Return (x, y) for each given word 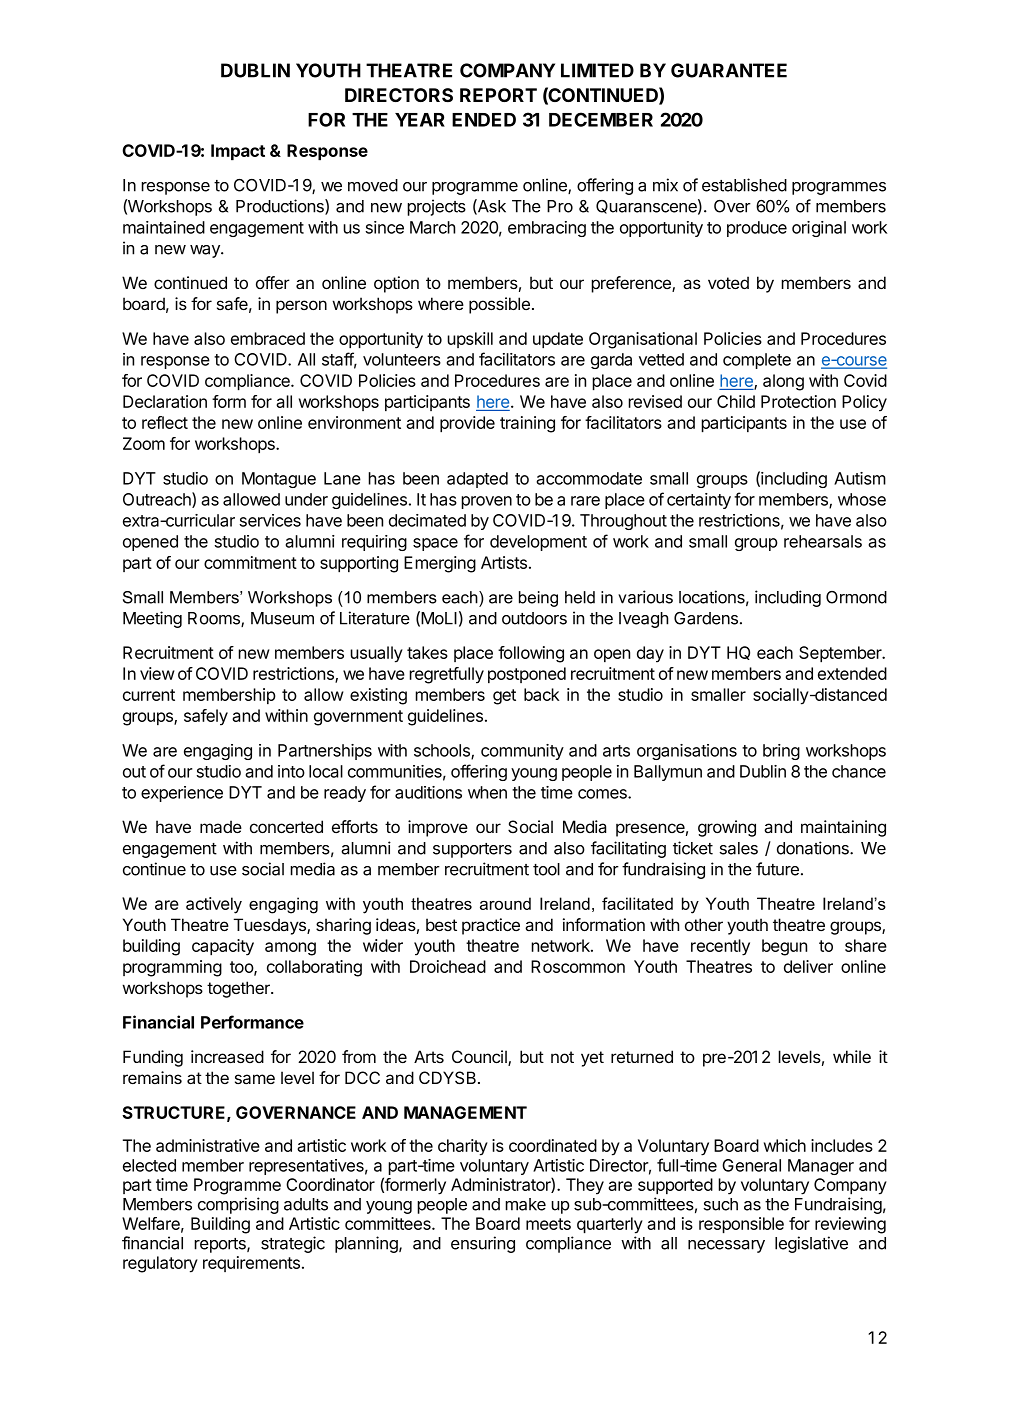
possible (499, 305)
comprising (238, 1205)
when (487, 792)
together (239, 989)
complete (757, 361)
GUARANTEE (729, 70)
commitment (250, 562)
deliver (808, 966)
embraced (268, 338)
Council (480, 1058)
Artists (504, 562)
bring (781, 752)
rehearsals (823, 541)
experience (182, 794)
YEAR (420, 120)
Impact (238, 152)
